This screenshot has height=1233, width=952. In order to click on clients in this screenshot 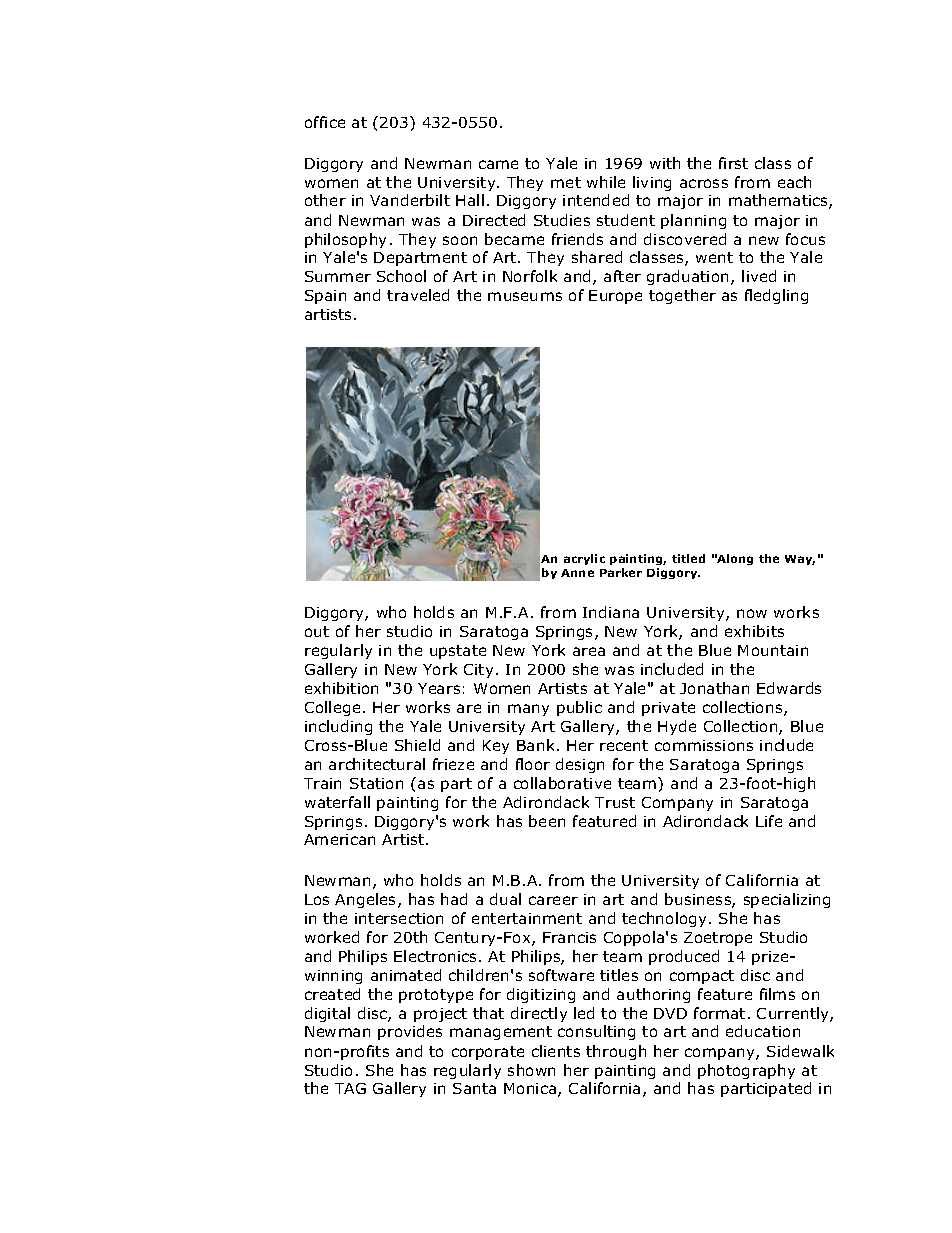, I will do `click(556, 1051)`.
